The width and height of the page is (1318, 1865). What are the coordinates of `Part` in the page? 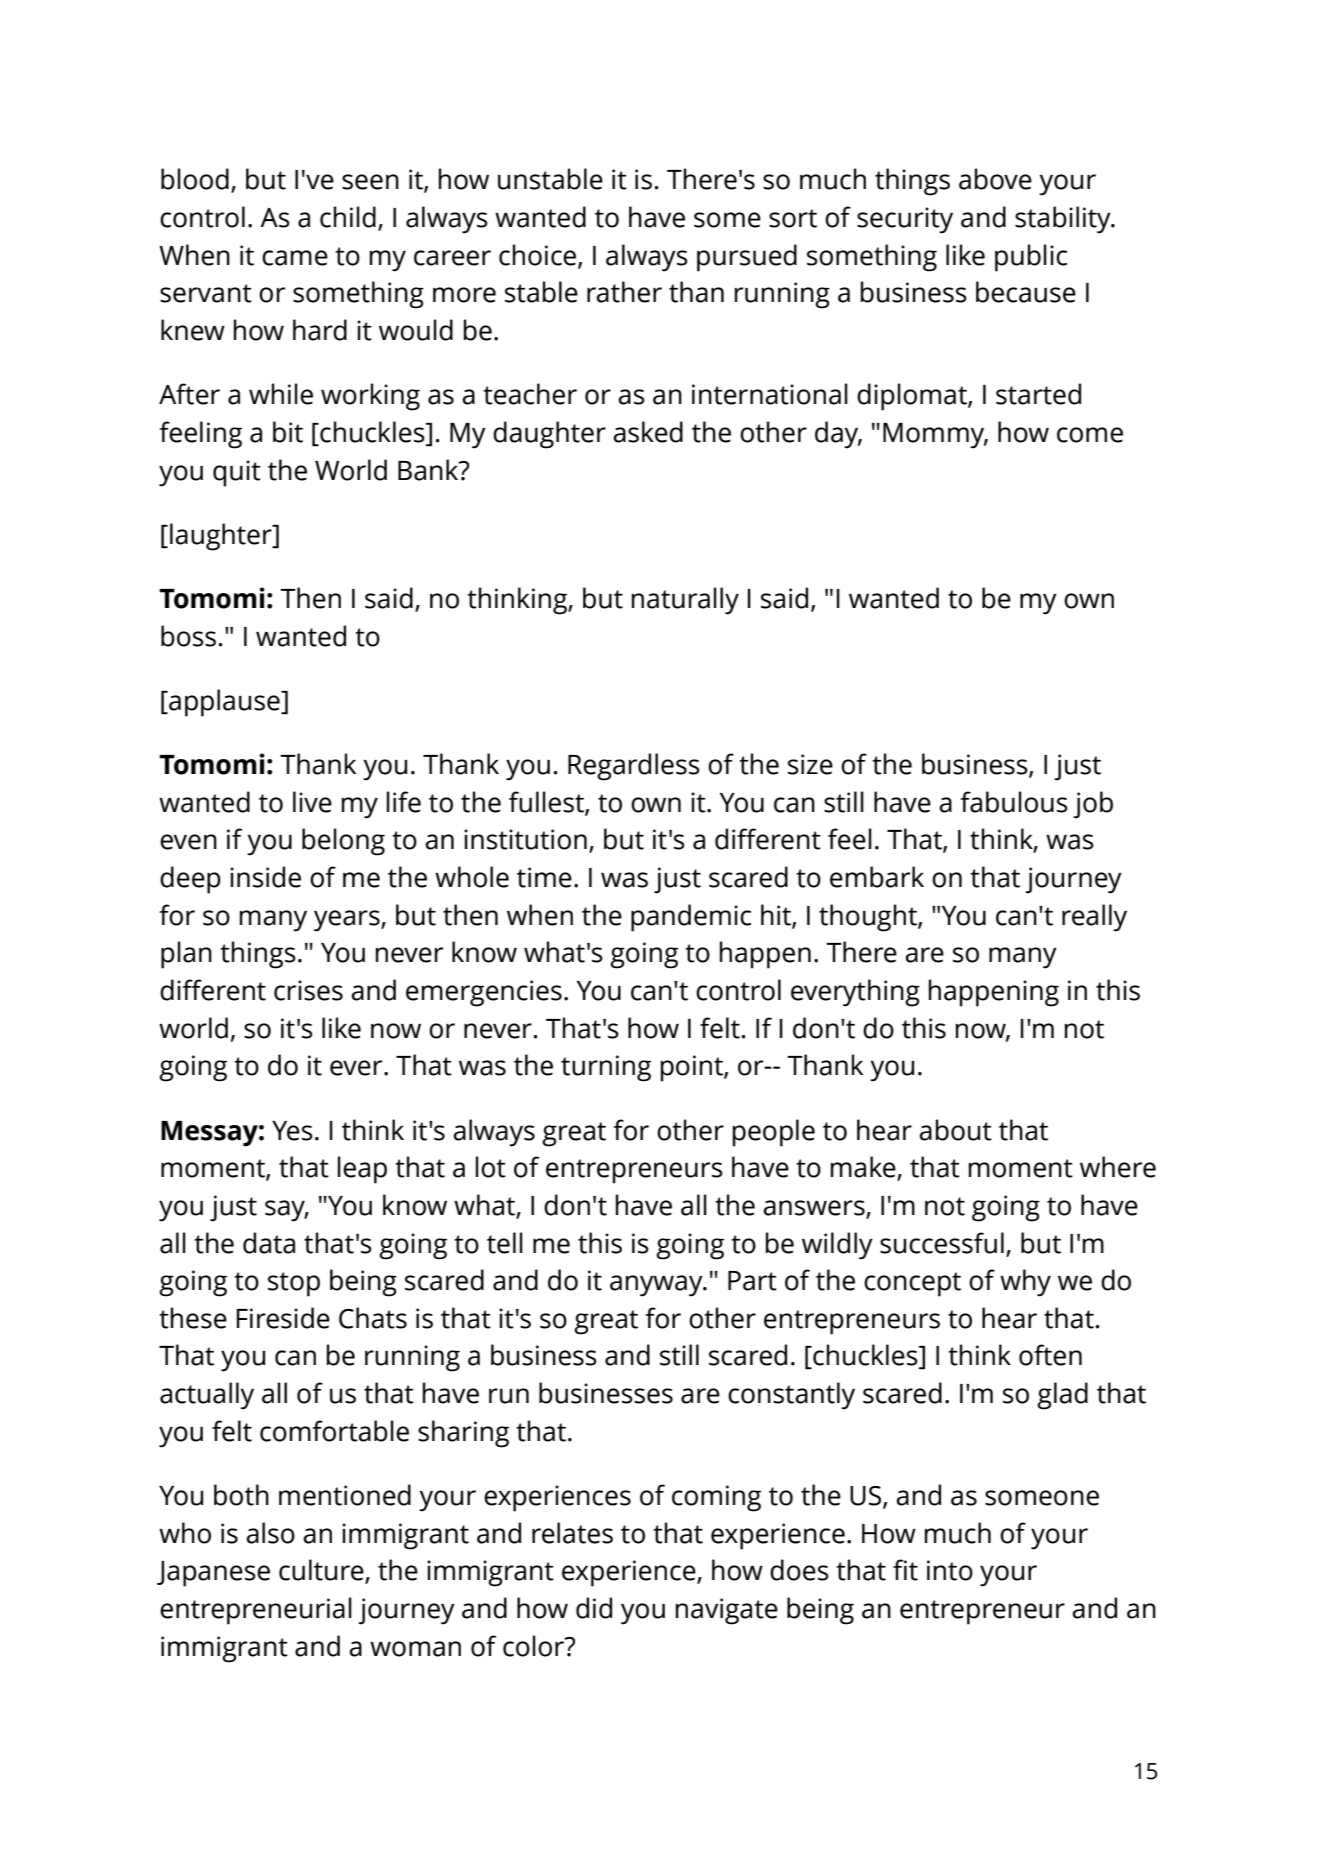 It's located at (752, 1281).
